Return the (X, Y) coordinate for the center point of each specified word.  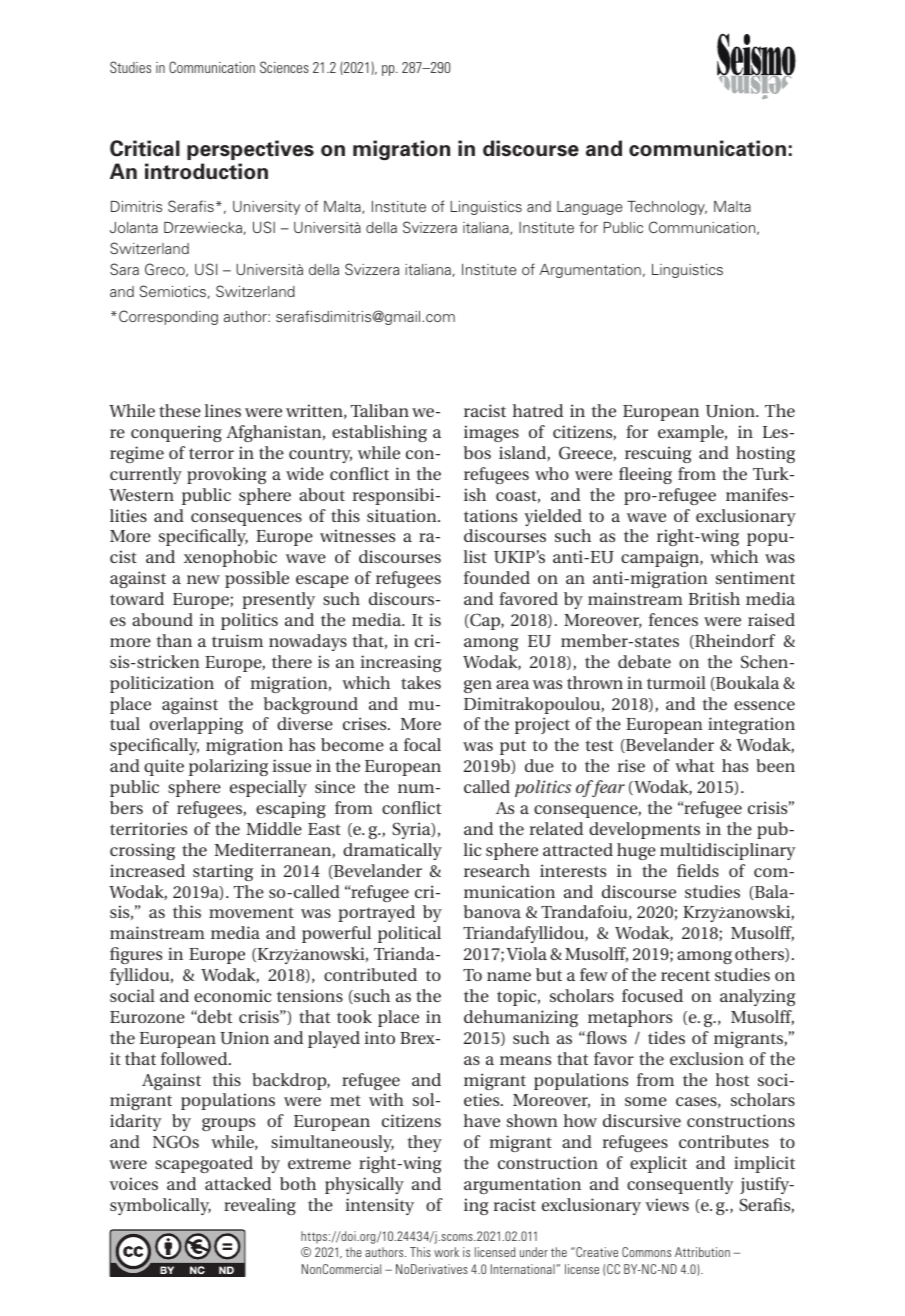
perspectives (250, 150)
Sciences (284, 67)
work (446, 1252)
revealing (260, 1206)
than (174, 640)
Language (589, 208)
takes (421, 682)
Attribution (702, 1252)
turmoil (676, 682)
